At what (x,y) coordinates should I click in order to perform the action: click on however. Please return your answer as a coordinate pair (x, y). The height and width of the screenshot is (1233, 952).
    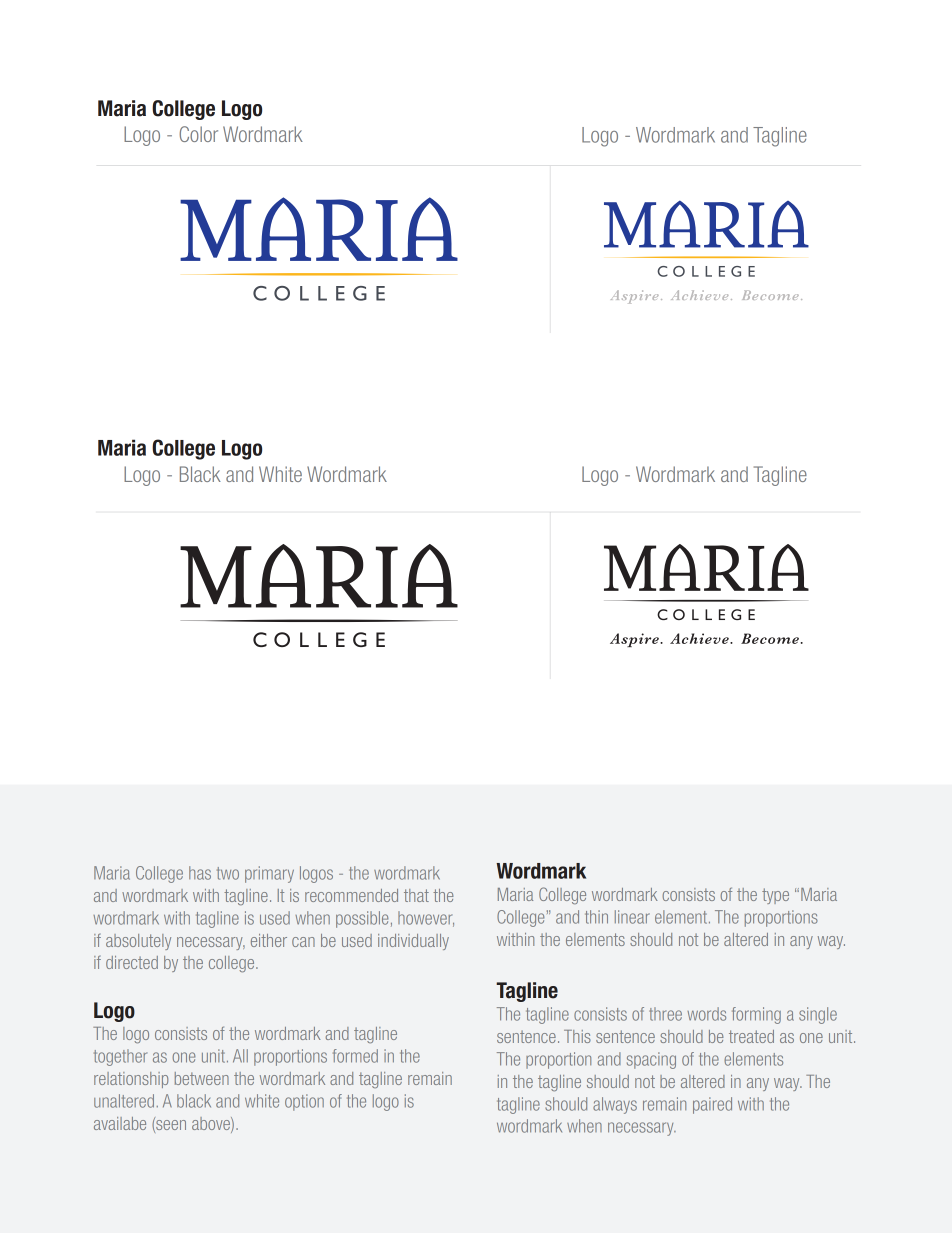
    Looking at the image, I should click on (426, 919).
